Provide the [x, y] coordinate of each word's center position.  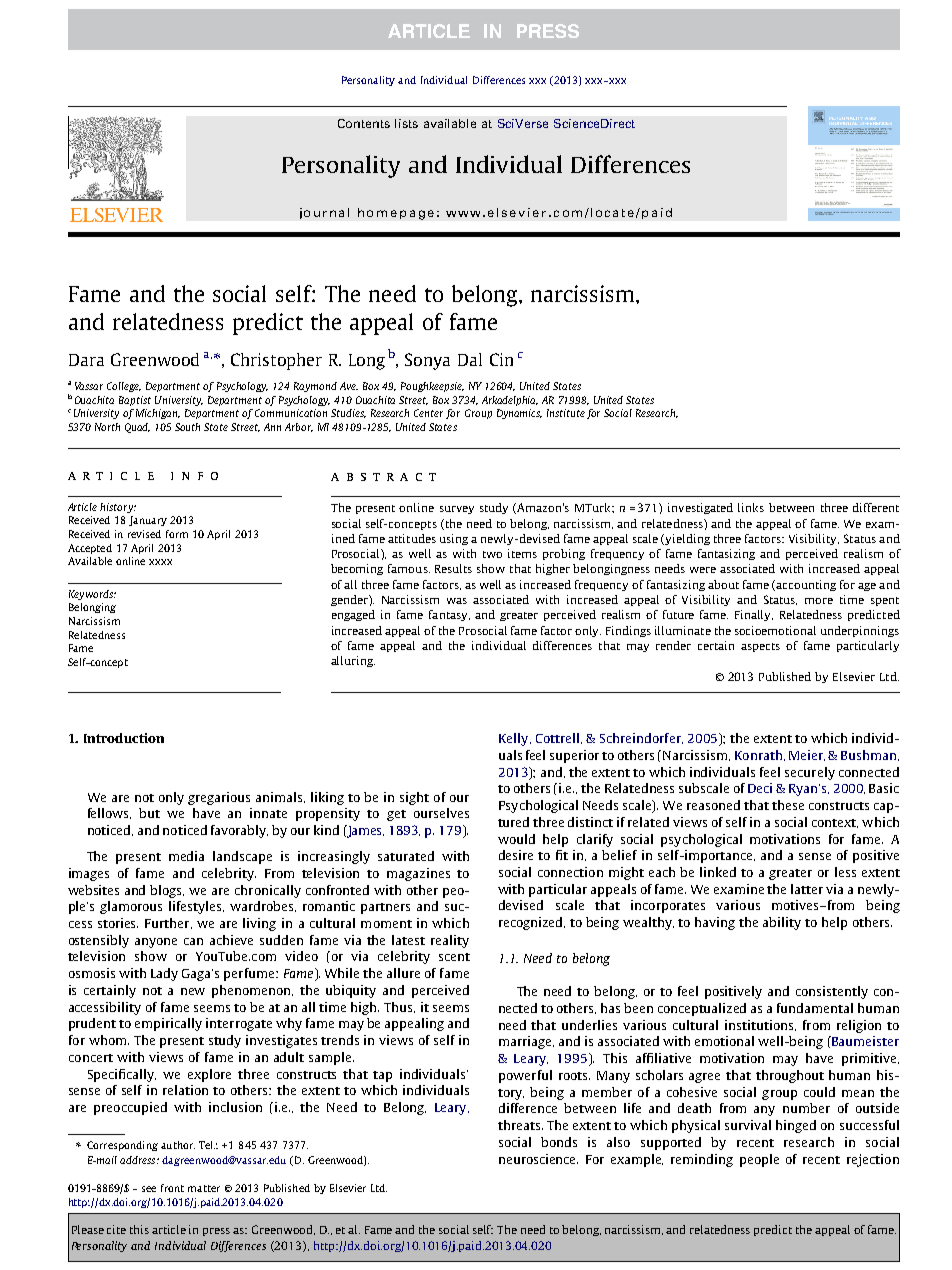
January [148, 521]
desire [516, 855]
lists [406, 123]
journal [324, 213]
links [751, 507]
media [186, 856]
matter [204, 1188]
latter [807, 889]
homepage [396, 214]
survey [457, 510]
